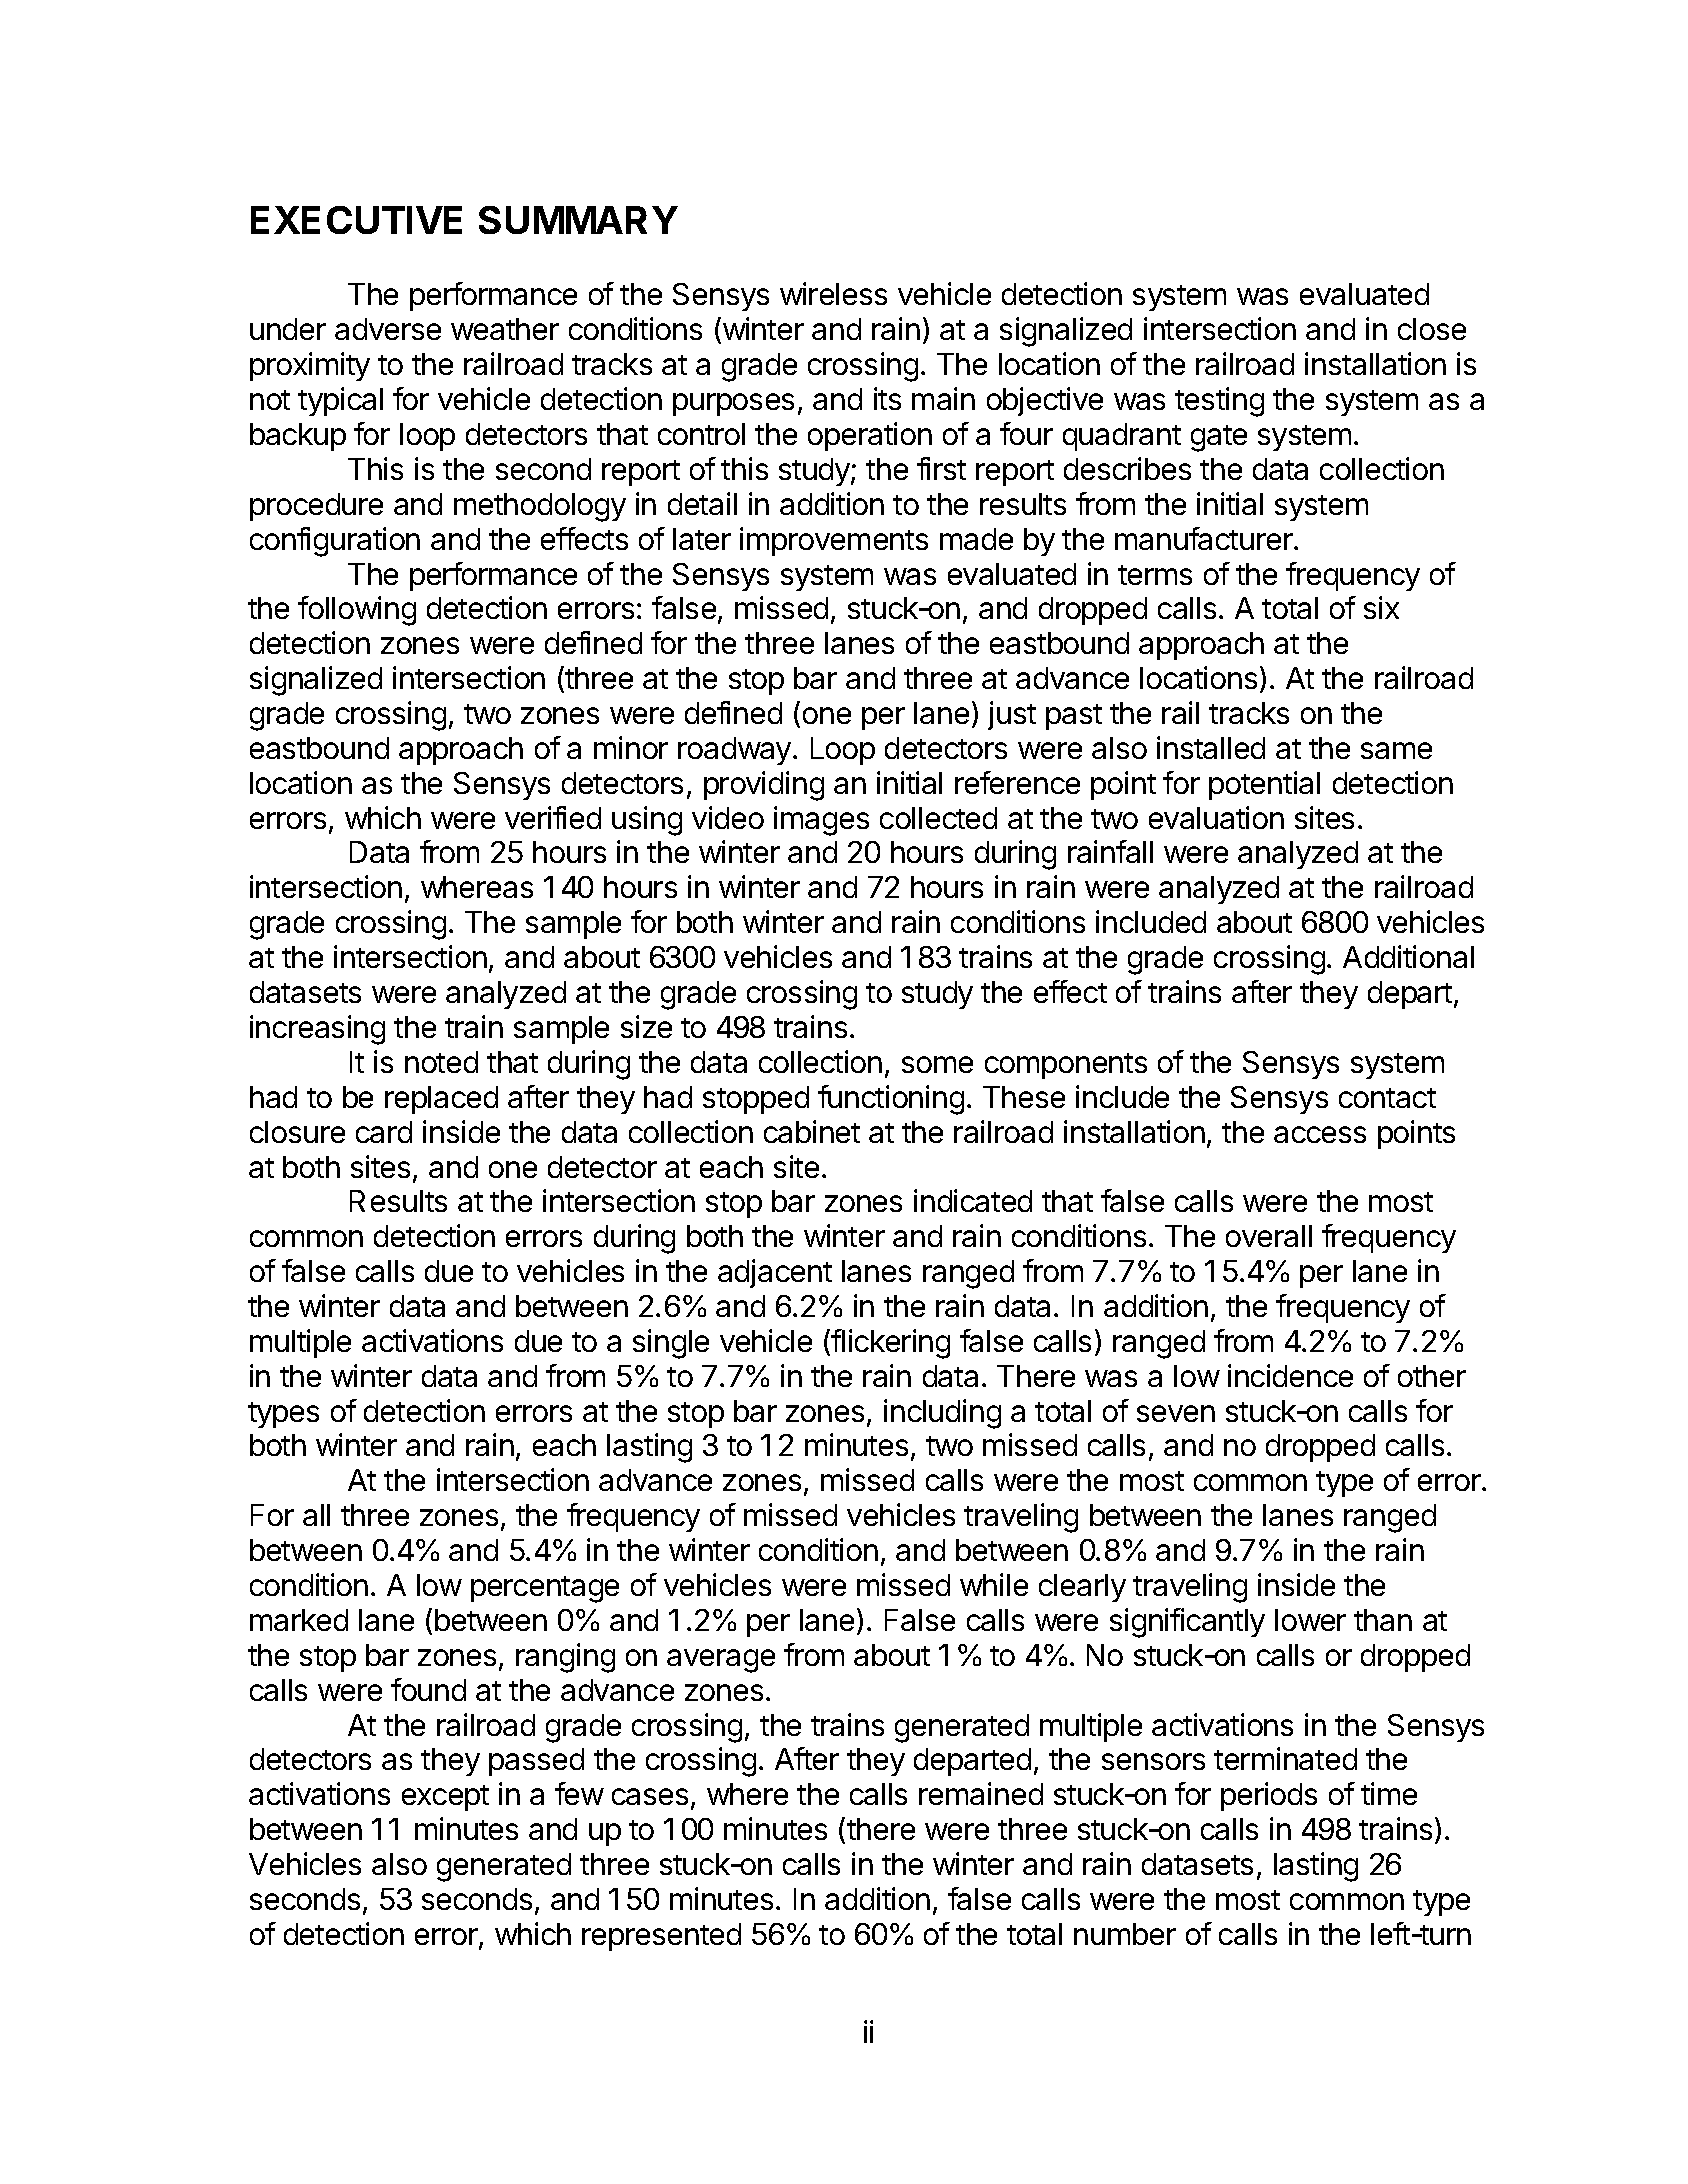 This screenshot has width=1688, height=2184. I want to click on adverse, so click(388, 329).
